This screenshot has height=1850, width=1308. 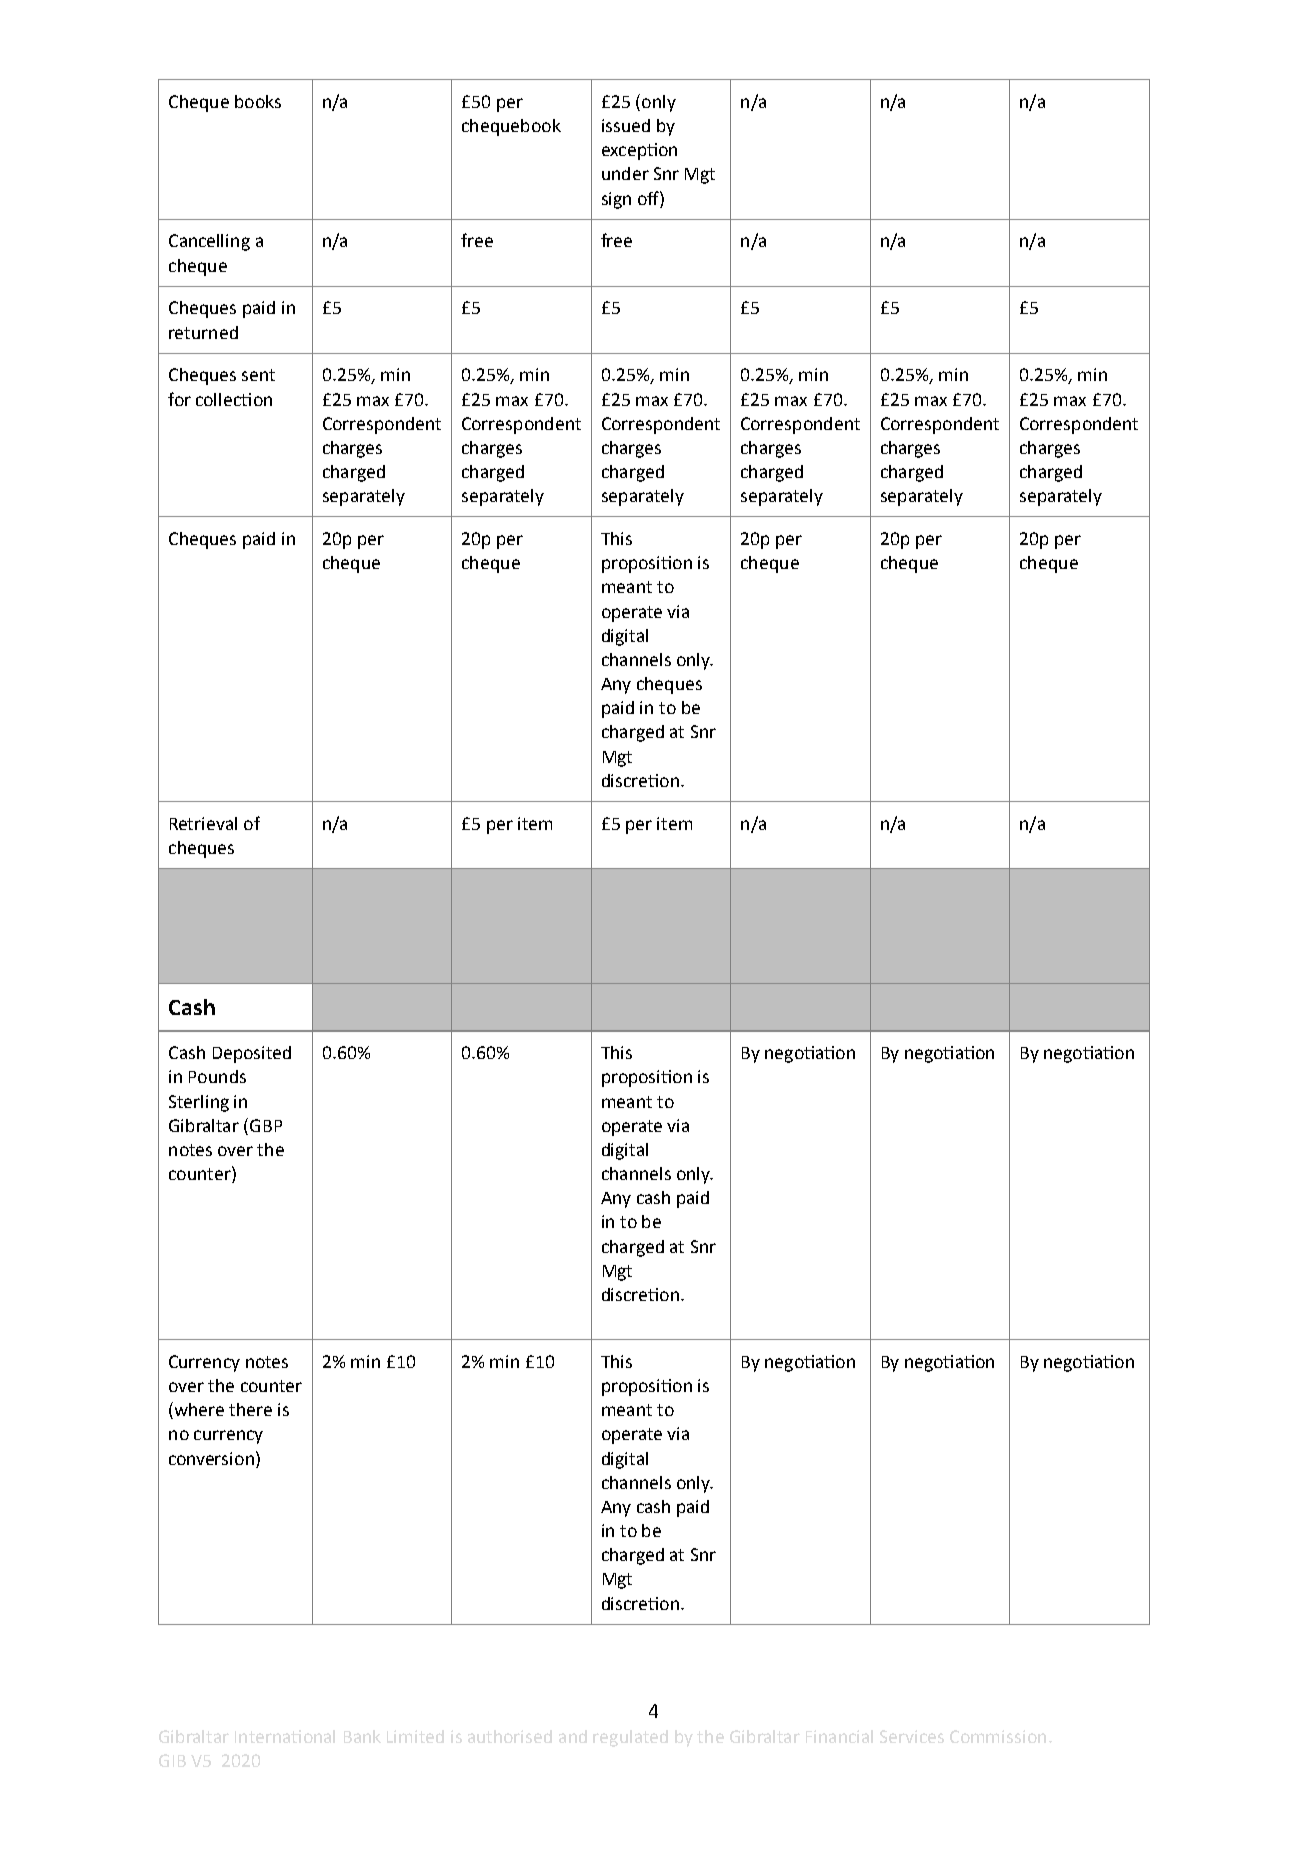 I want to click on conversion, so click(x=211, y=1458).
